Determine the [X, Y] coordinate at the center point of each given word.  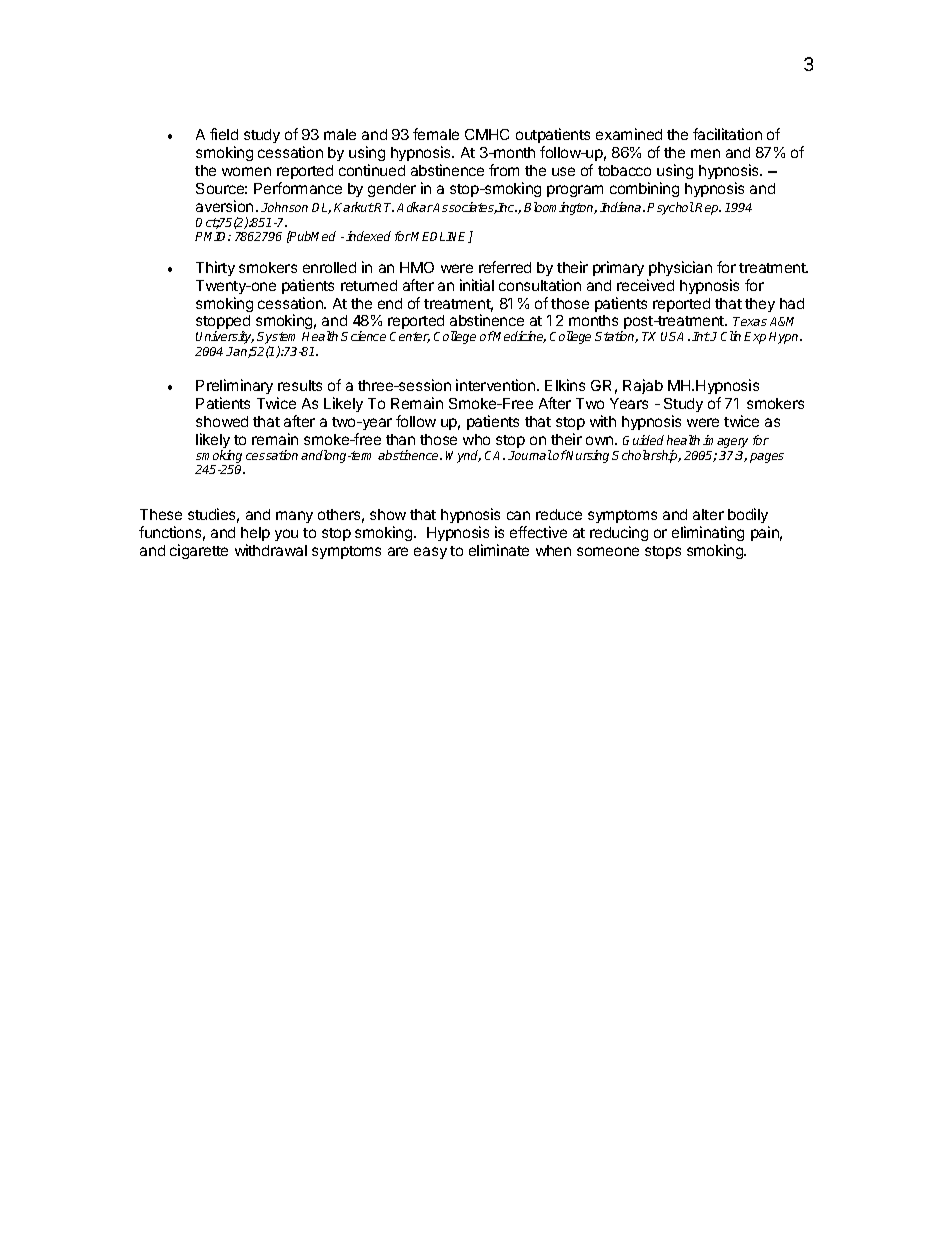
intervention [497, 385]
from [504, 170]
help [255, 534]
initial [477, 285]
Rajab [643, 386]
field [224, 134]
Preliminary [234, 386]
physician [680, 268]
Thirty [215, 268]
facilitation [727, 134]
